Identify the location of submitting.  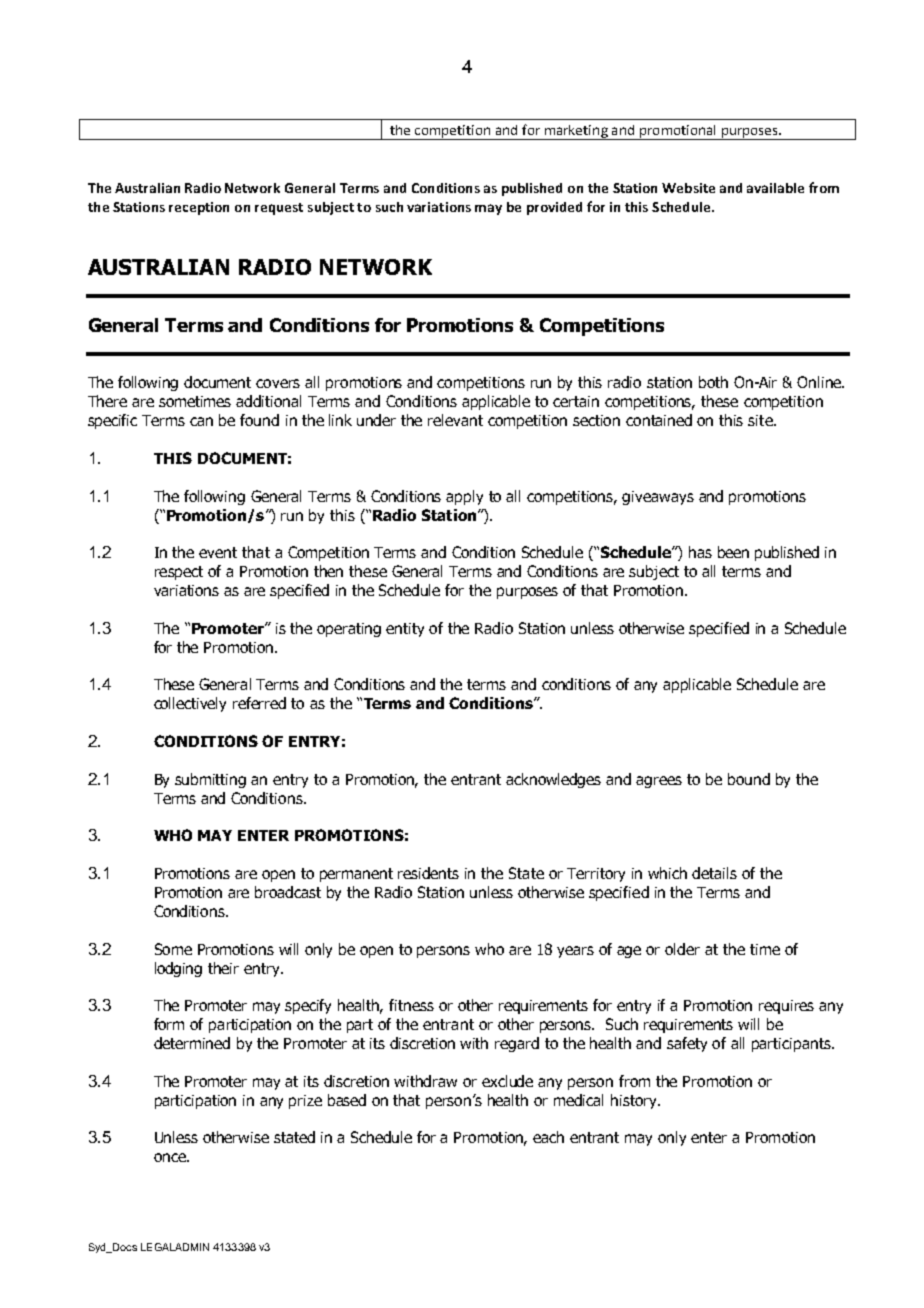
(210, 780).
